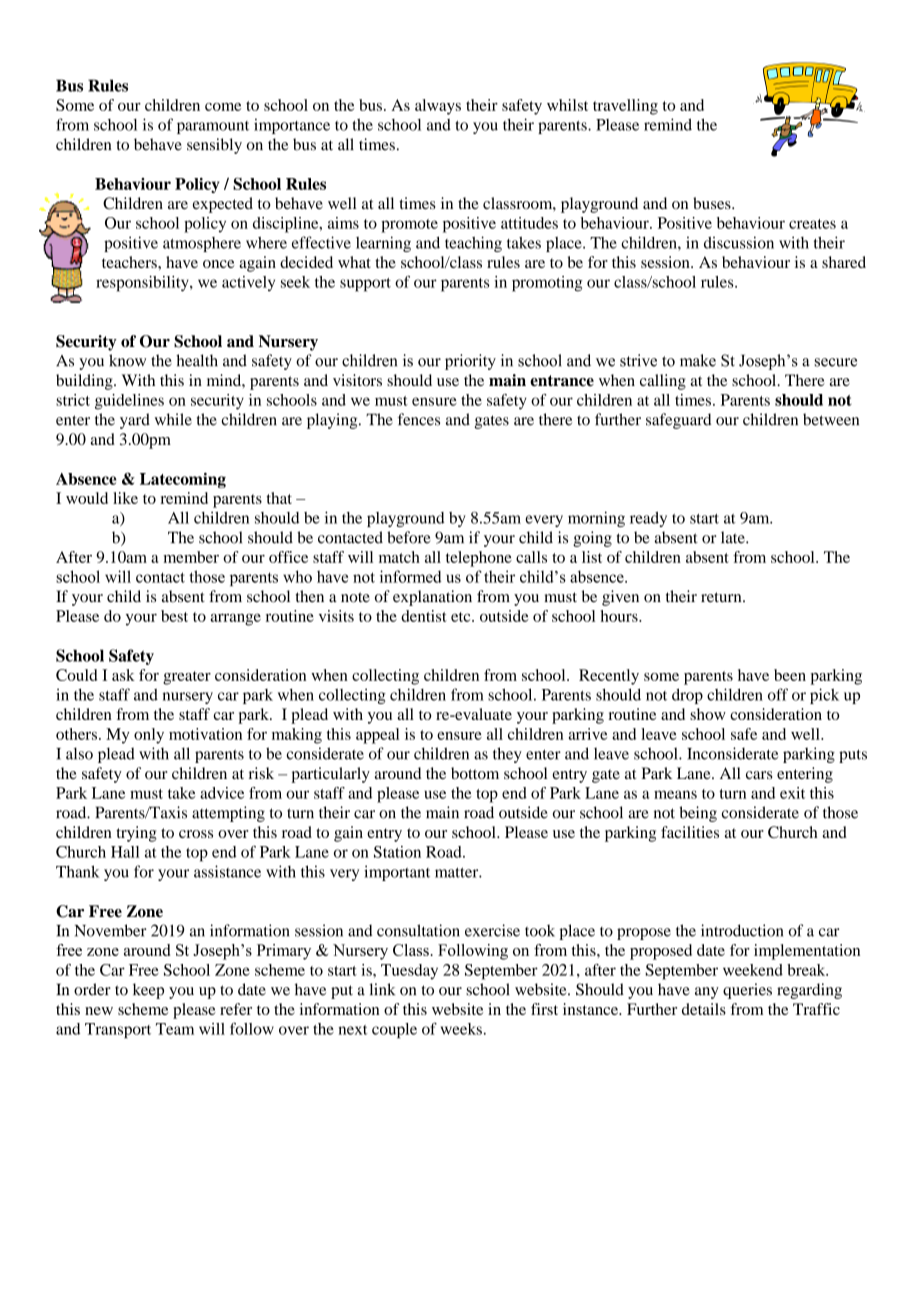 The image size is (924, 1308). I want to click on queries, so click(747, 991).
